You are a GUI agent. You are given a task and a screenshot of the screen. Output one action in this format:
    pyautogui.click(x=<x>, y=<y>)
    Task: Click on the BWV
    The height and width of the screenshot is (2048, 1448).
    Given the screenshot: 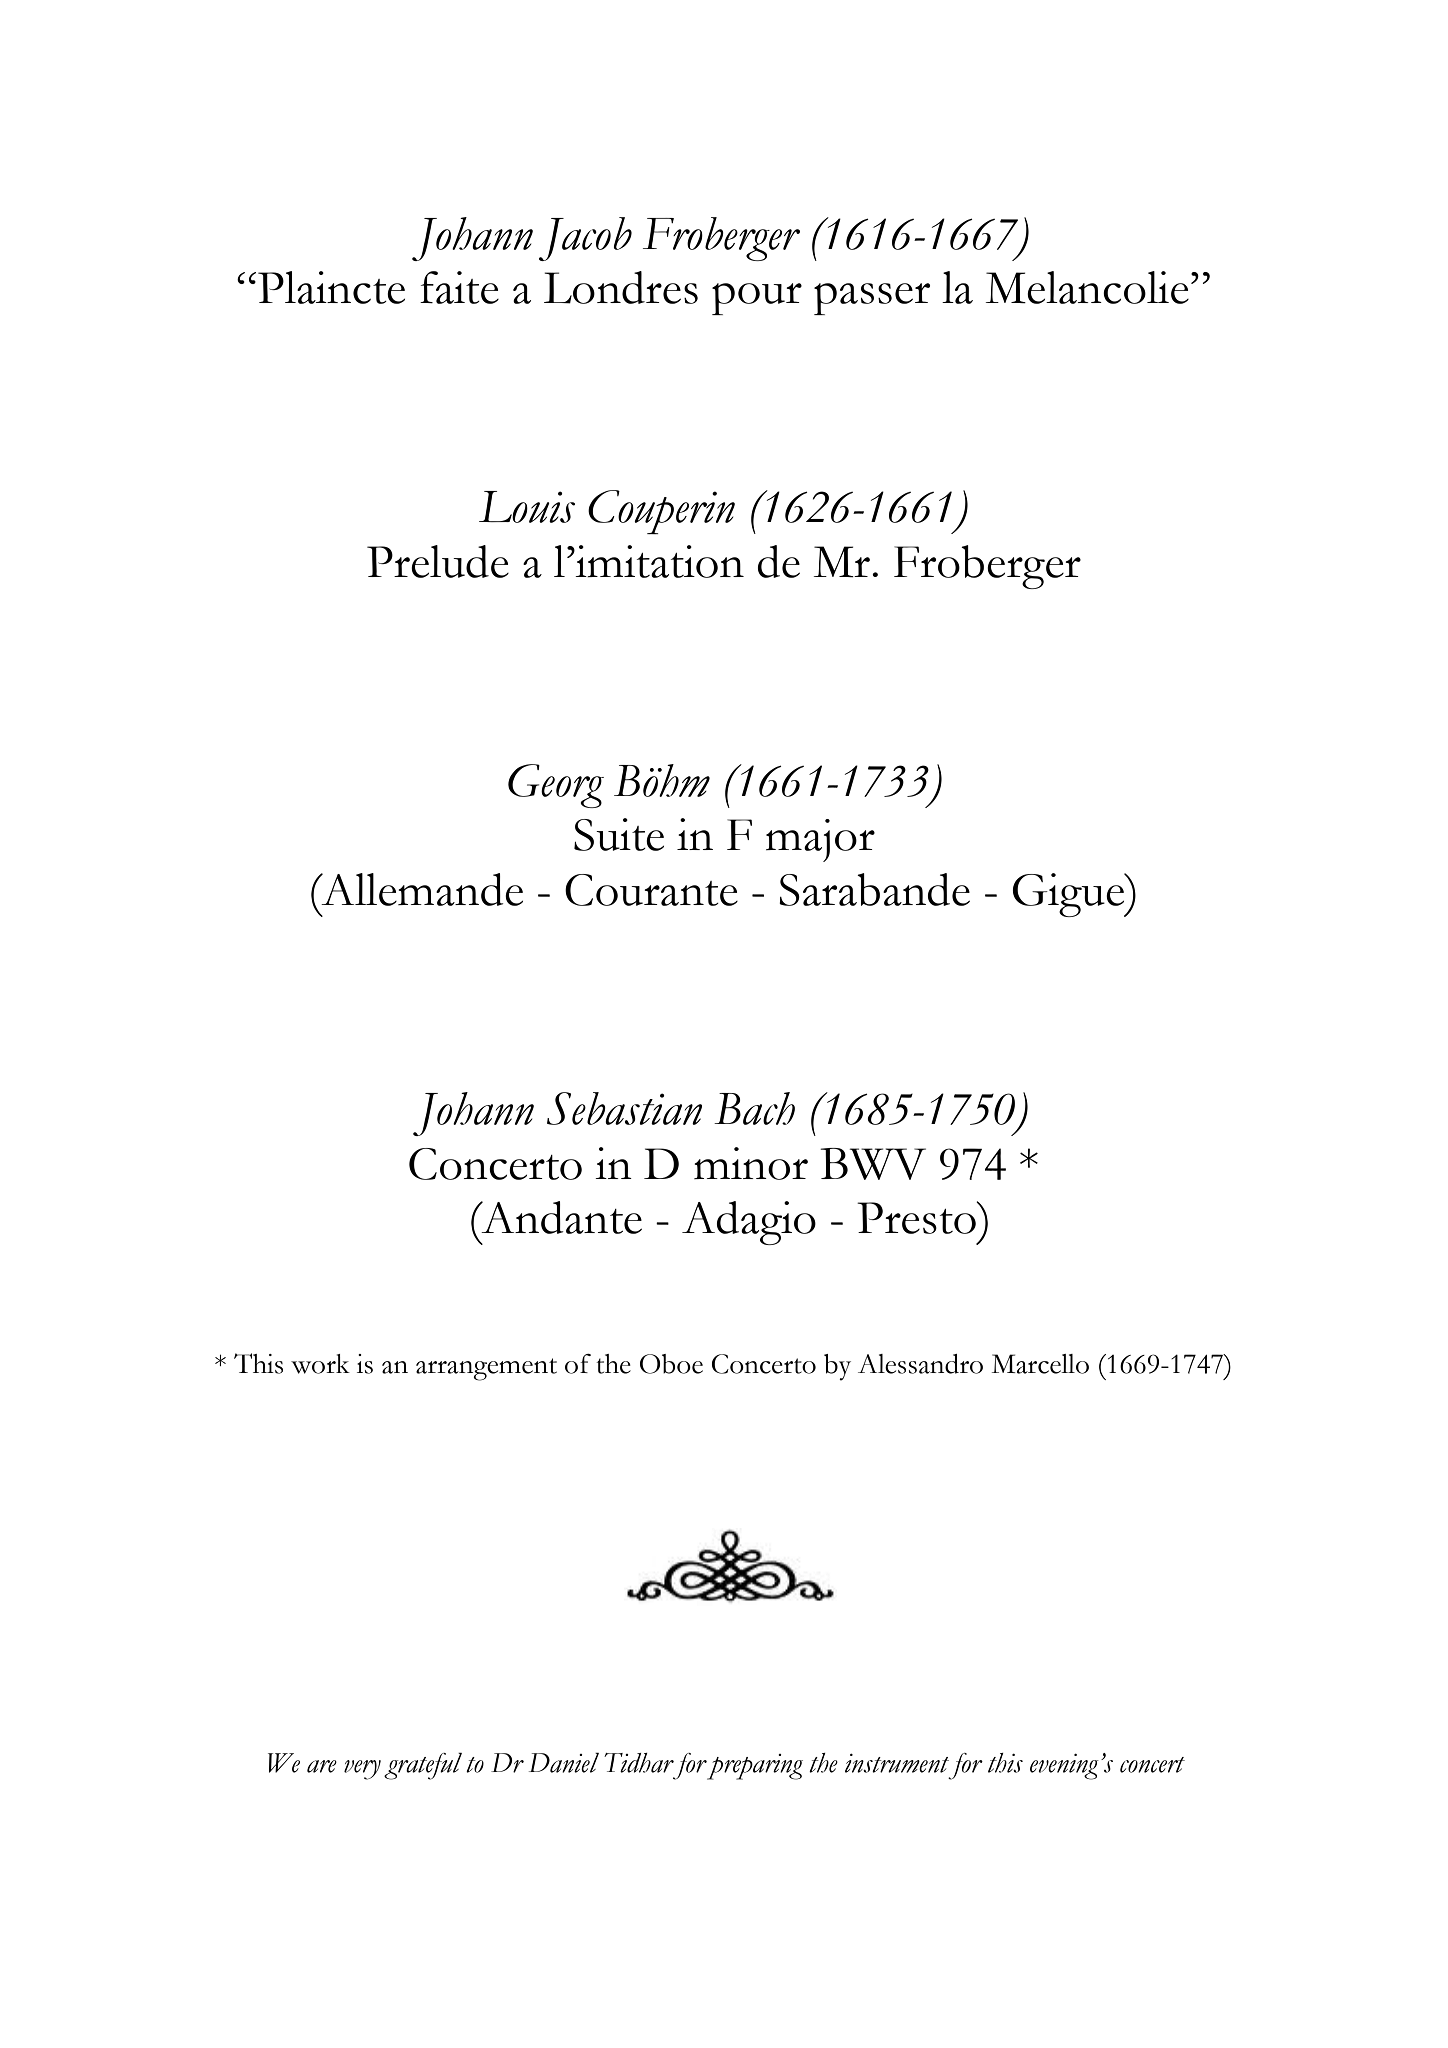 What is the action you would take?
    pyautogui.click(x=873, y=1164)
